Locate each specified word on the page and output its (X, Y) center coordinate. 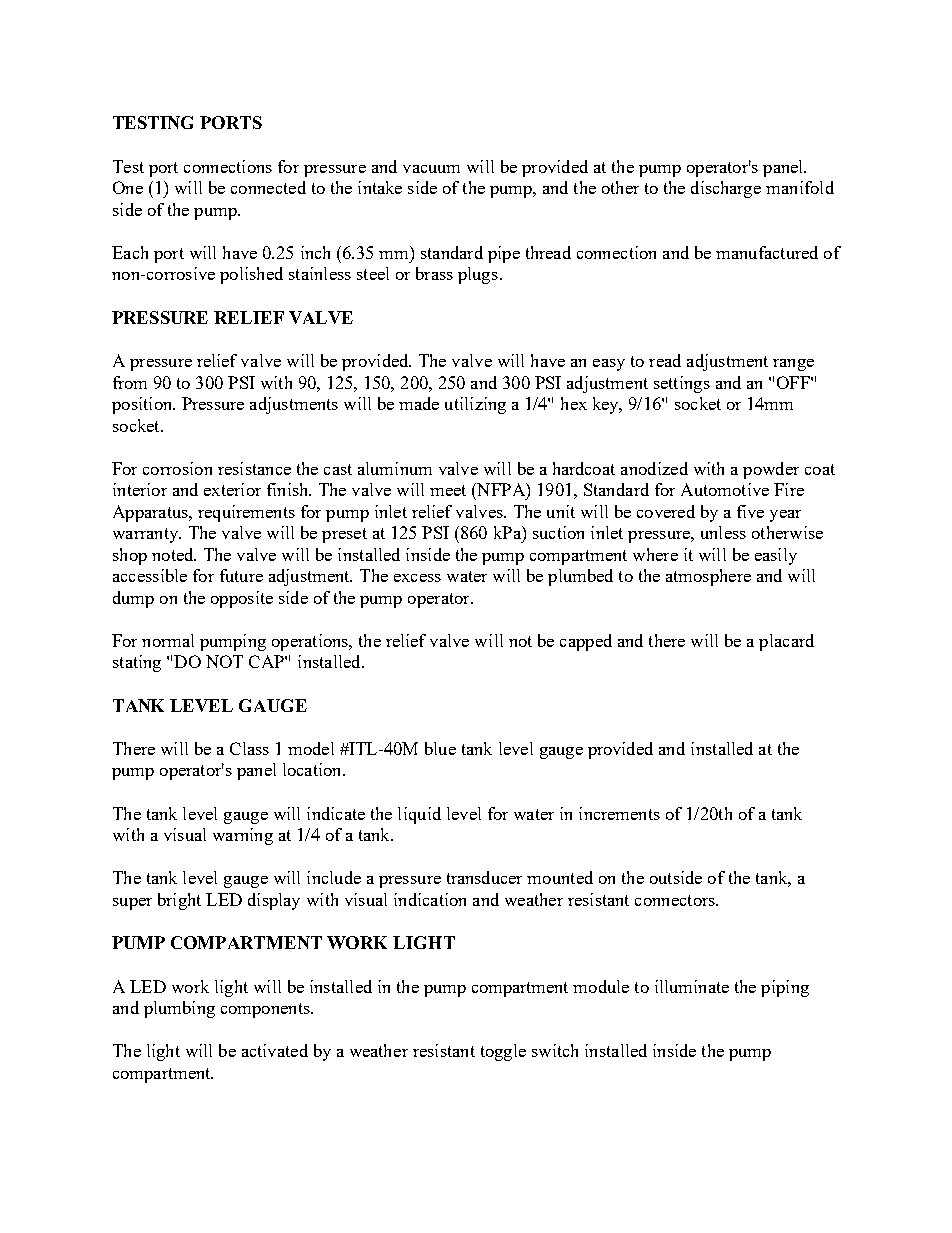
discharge (726, 189)
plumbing (179, 1009)
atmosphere (708, 577)
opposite (242, 599)
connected (268, 187)
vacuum (431, 169)
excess (417, 578)
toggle (503, 1052)
